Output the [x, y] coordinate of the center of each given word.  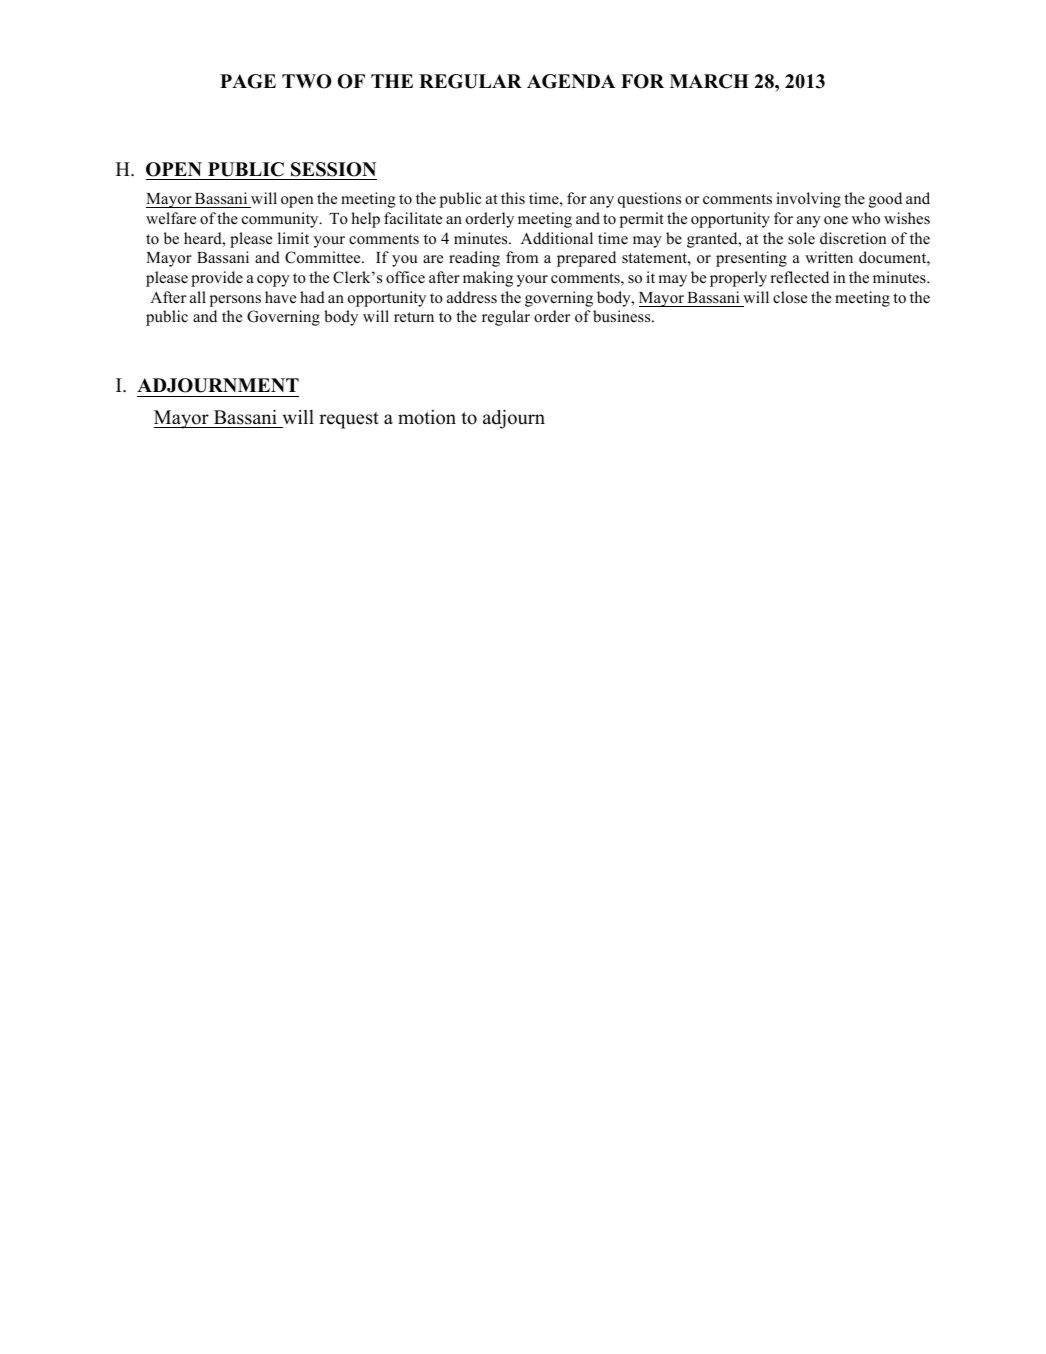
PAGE [248, 81]
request [349, 420]
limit [293, 238]
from [522, 257]
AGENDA [571, 81]
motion [427, 417]
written [829, 257]
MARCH [709, 81]
